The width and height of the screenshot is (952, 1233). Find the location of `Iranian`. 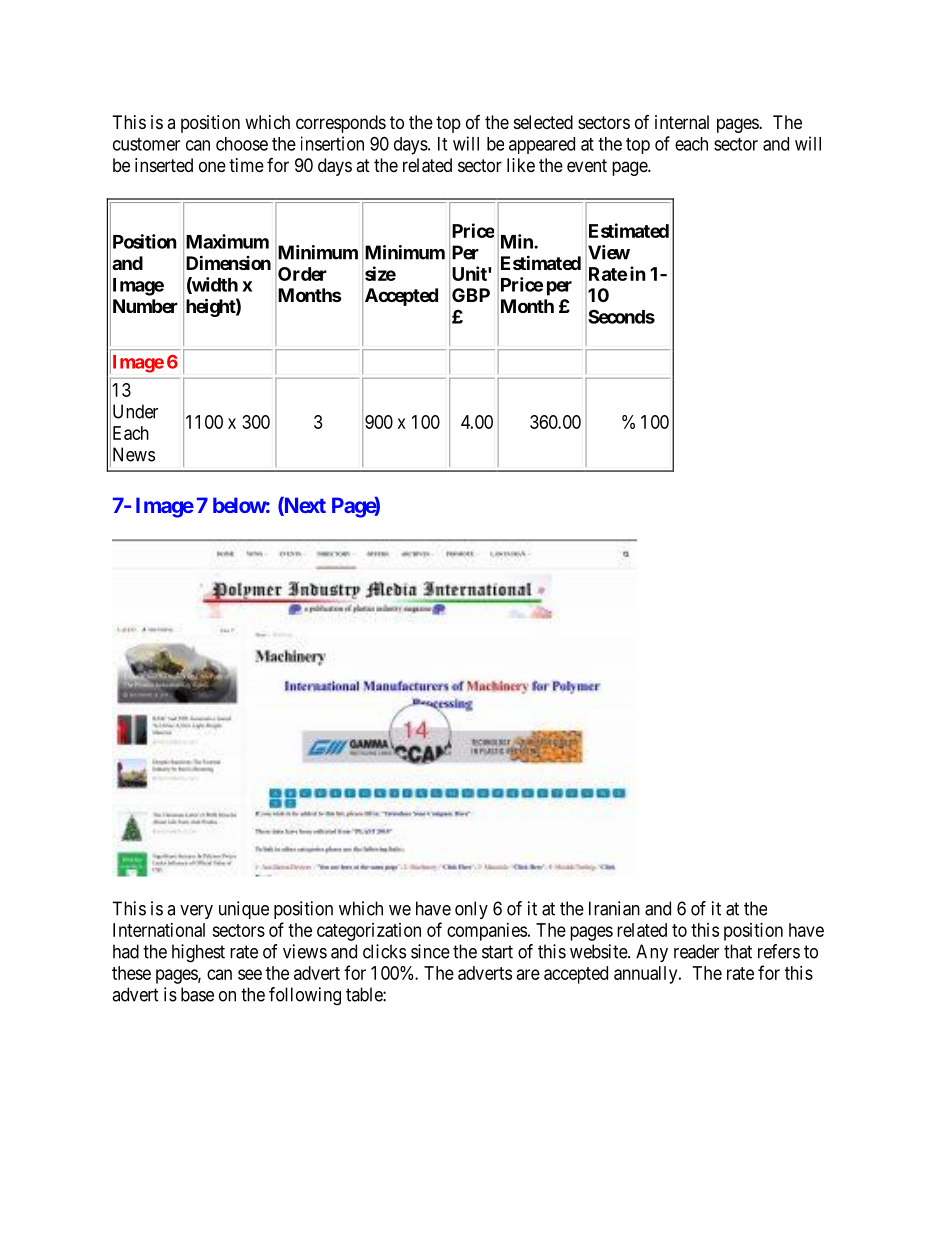

Iranian is located at coordinates (614, 908).
